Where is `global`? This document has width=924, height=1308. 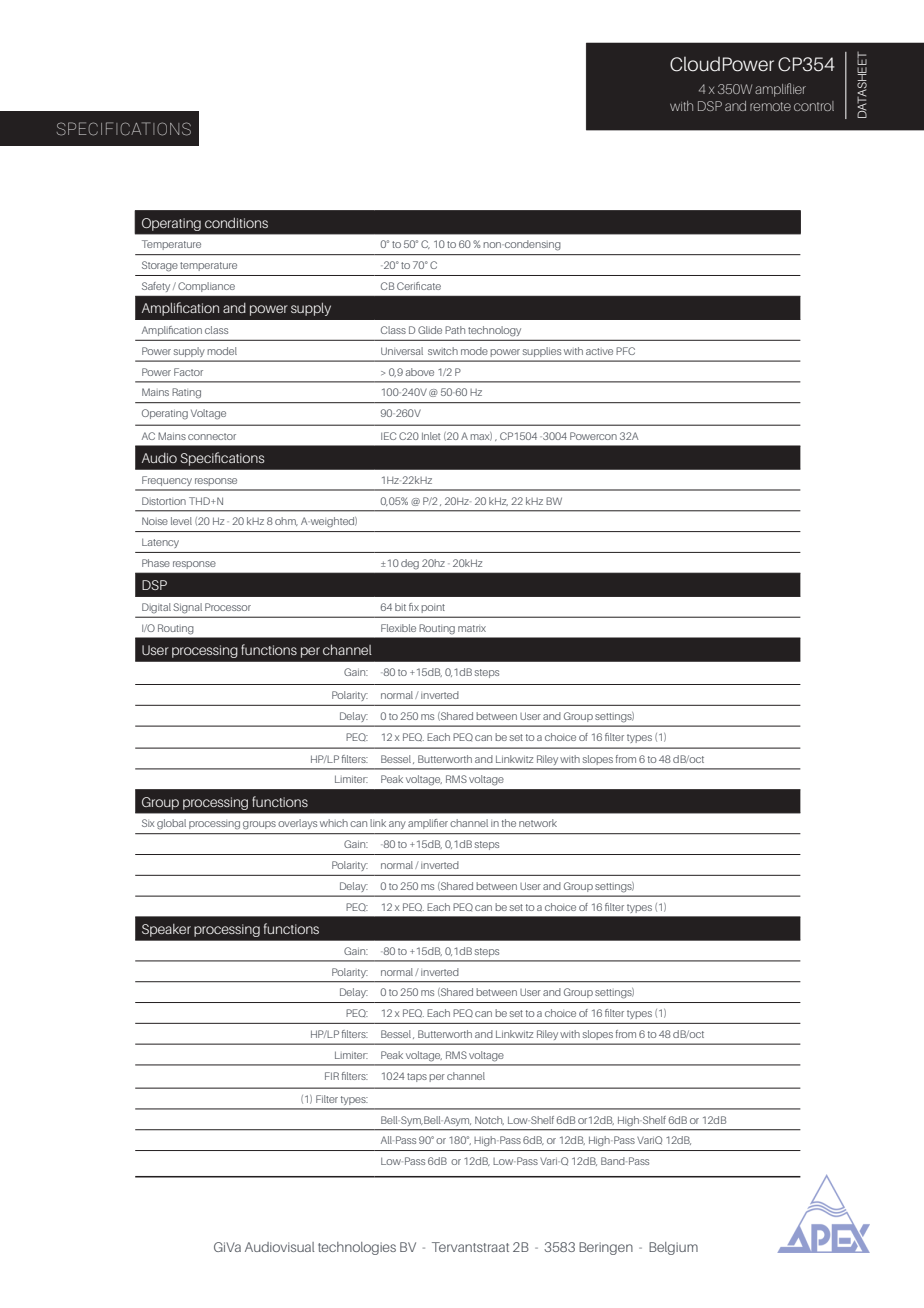 global is located at coordinates (171, 824).
